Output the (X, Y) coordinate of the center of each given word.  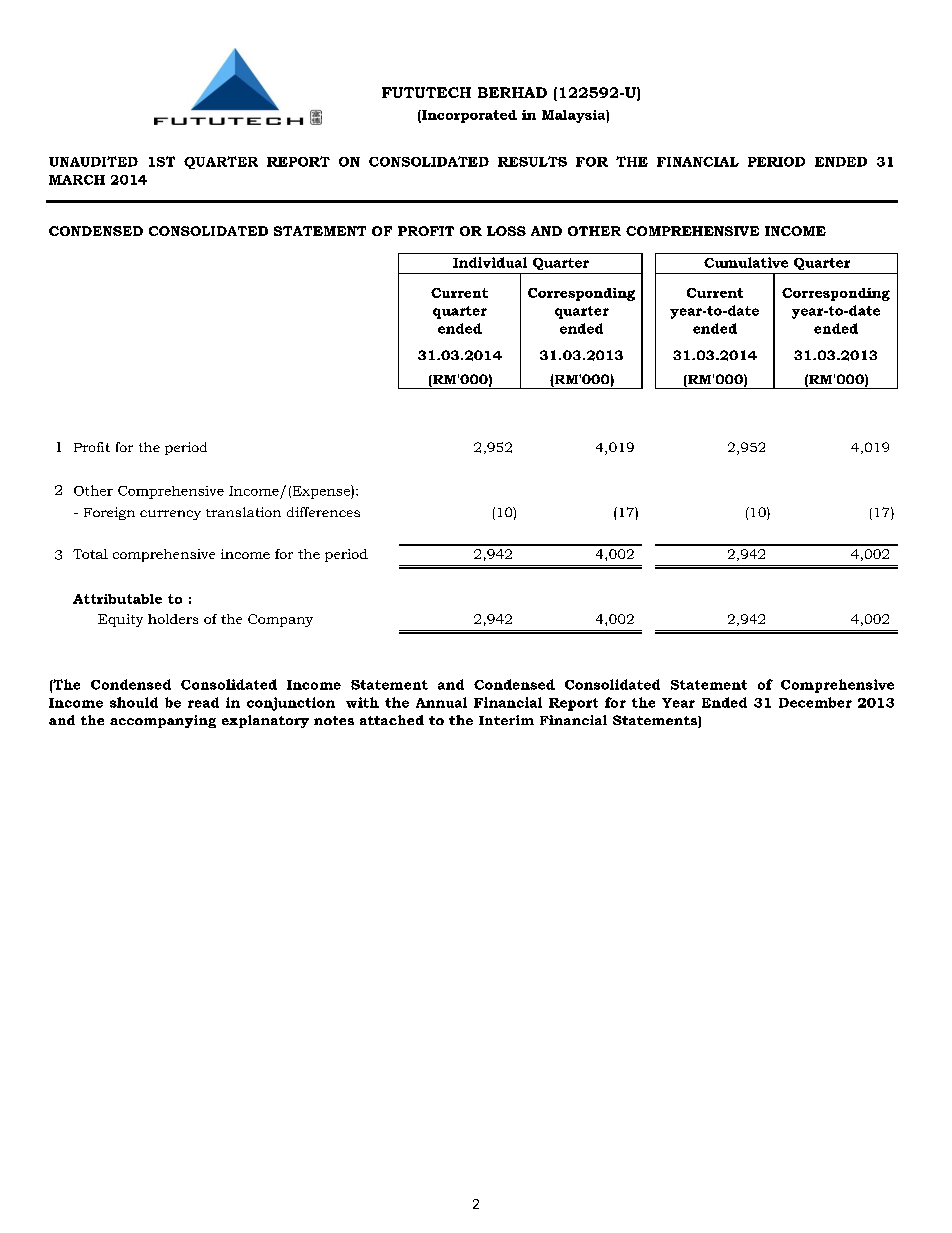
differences (323, 512)
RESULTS (532, 161)
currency (170, 515)
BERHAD (512, 92)
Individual (490, 262)
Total (90, 554)
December (815, 702)
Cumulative (746, 262)
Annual (441, 702)
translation (243, 512)
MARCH (77, 180)
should (134, 702)
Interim (506, 720)
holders (173, 619)
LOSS (506, 231)
